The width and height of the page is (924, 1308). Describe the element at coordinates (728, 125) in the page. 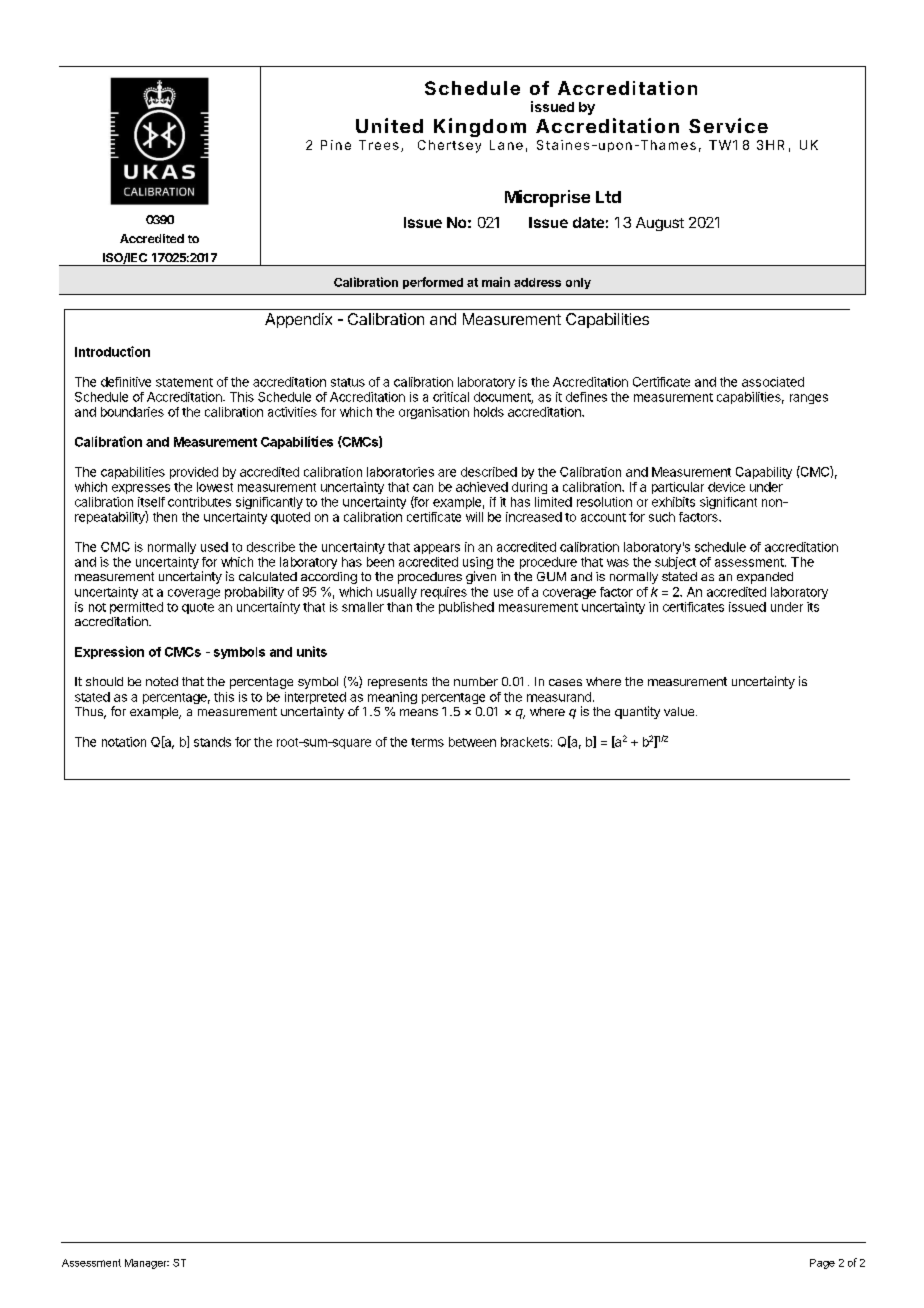

I see `Service` at that location.
